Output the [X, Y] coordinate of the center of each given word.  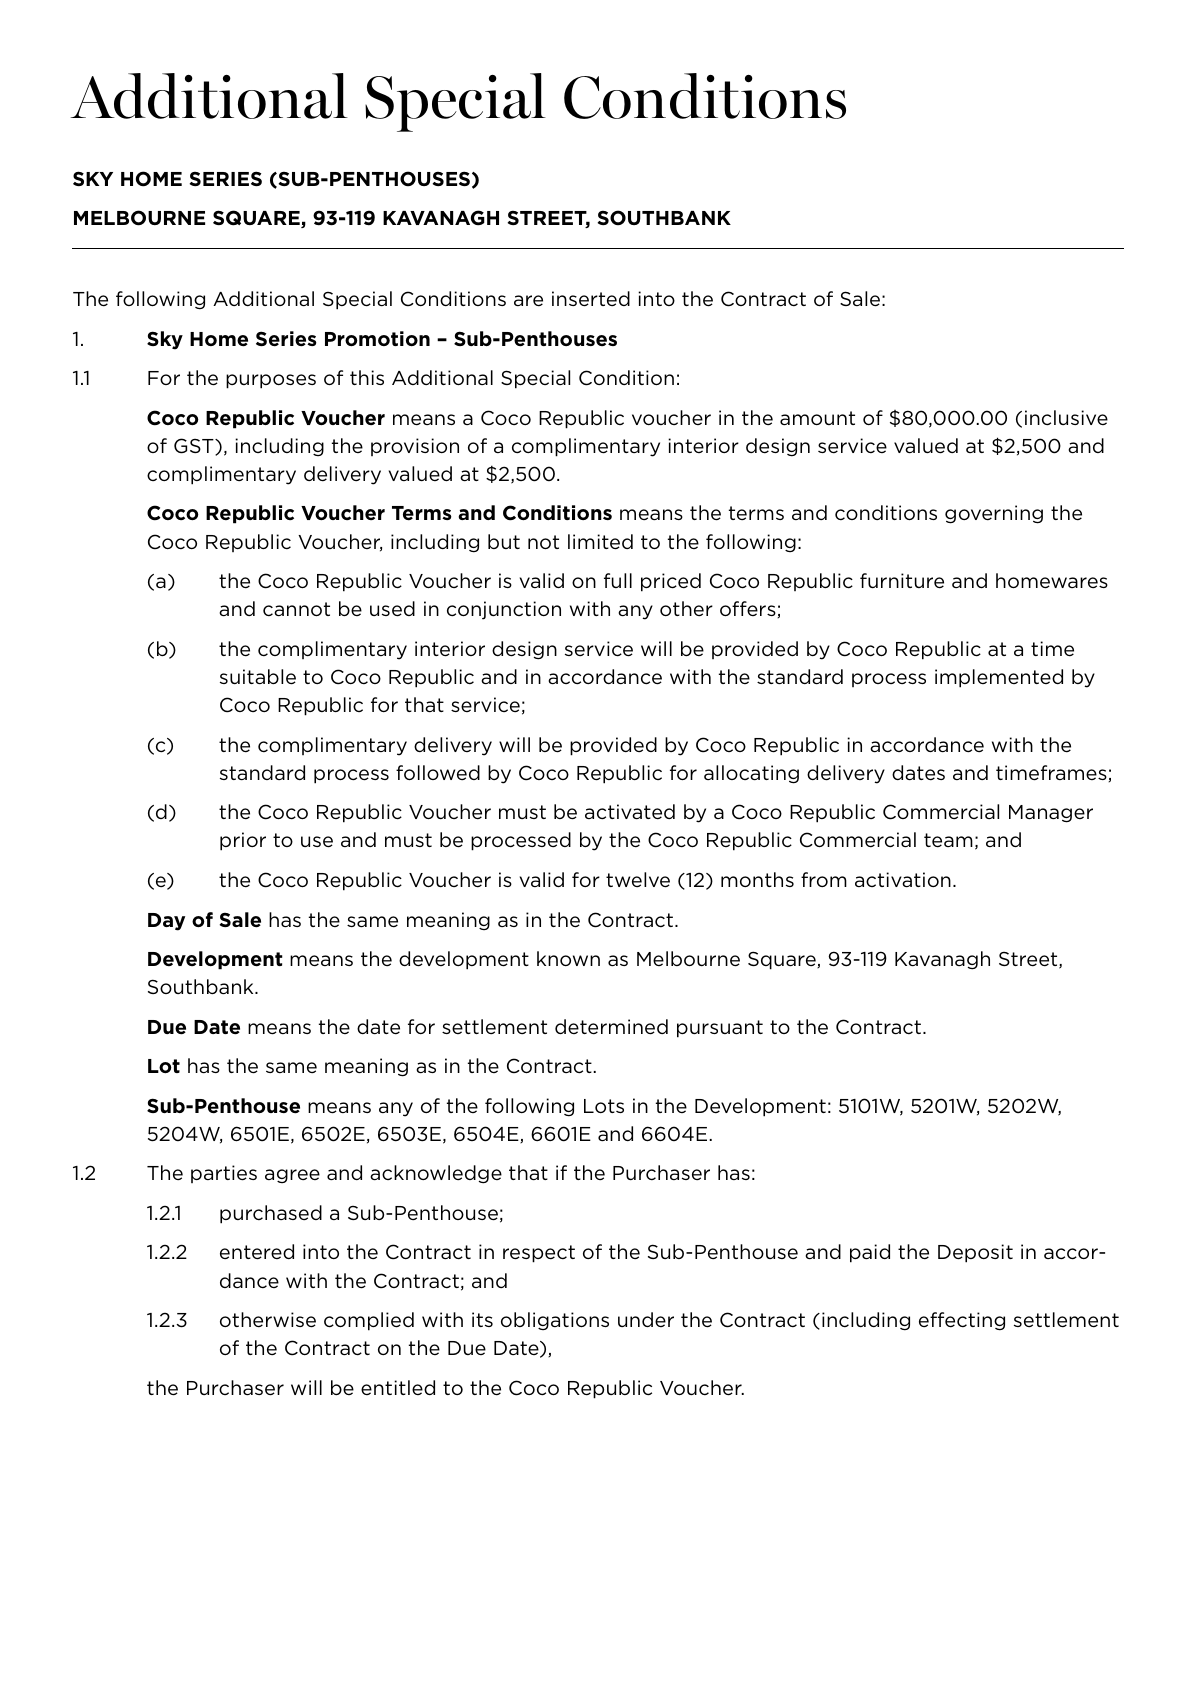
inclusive [1066, 418]
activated [630, 812]
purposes [271, 381]
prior [243, 841]
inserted [591, 299]
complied [369, 1321]
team [948, 840]
